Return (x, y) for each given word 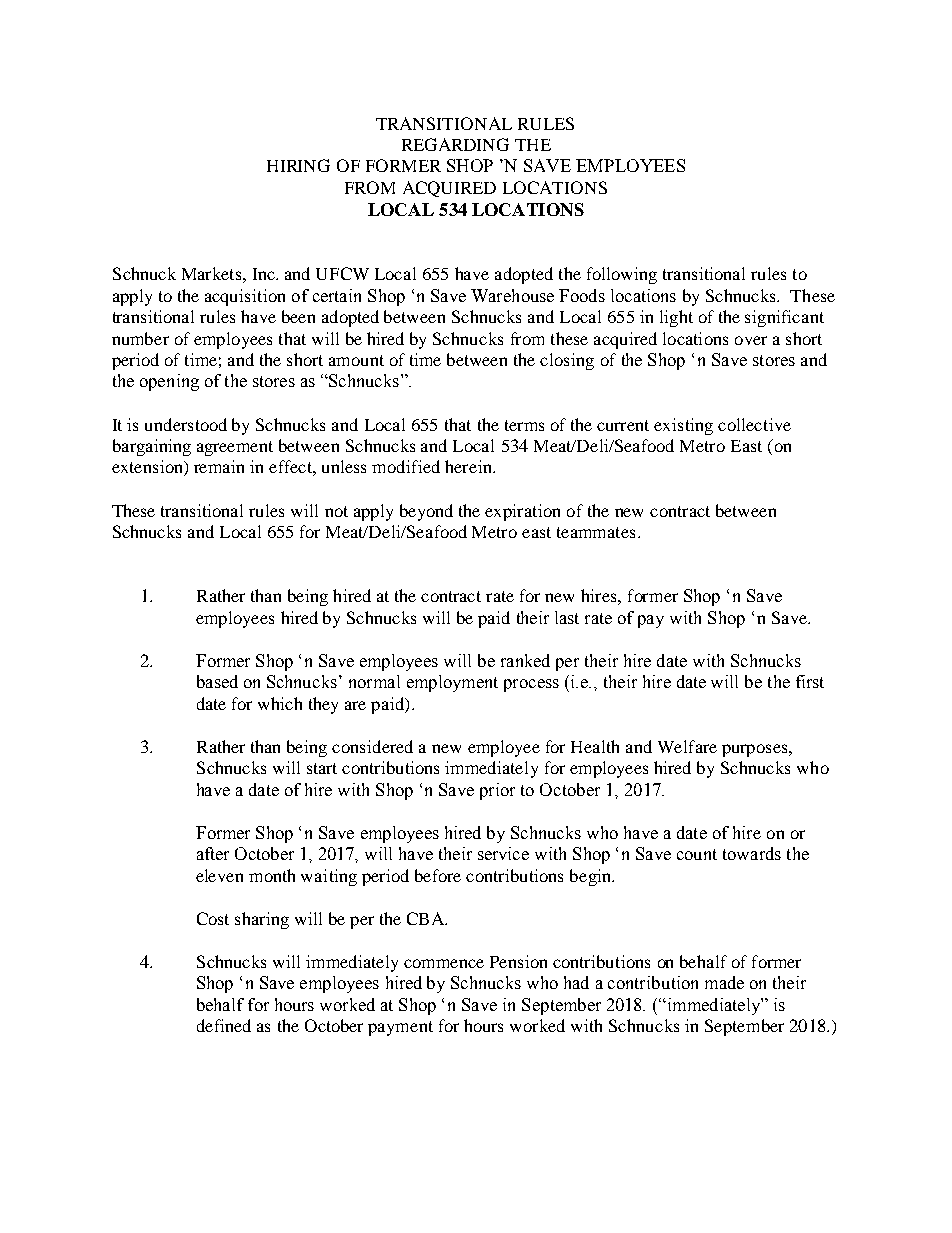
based (217, 681)
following (622, 275)
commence (444, 963)
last (567, 617)
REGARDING (455, 144)
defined (224, 1025)
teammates (596, 532)
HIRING (298, 165)
